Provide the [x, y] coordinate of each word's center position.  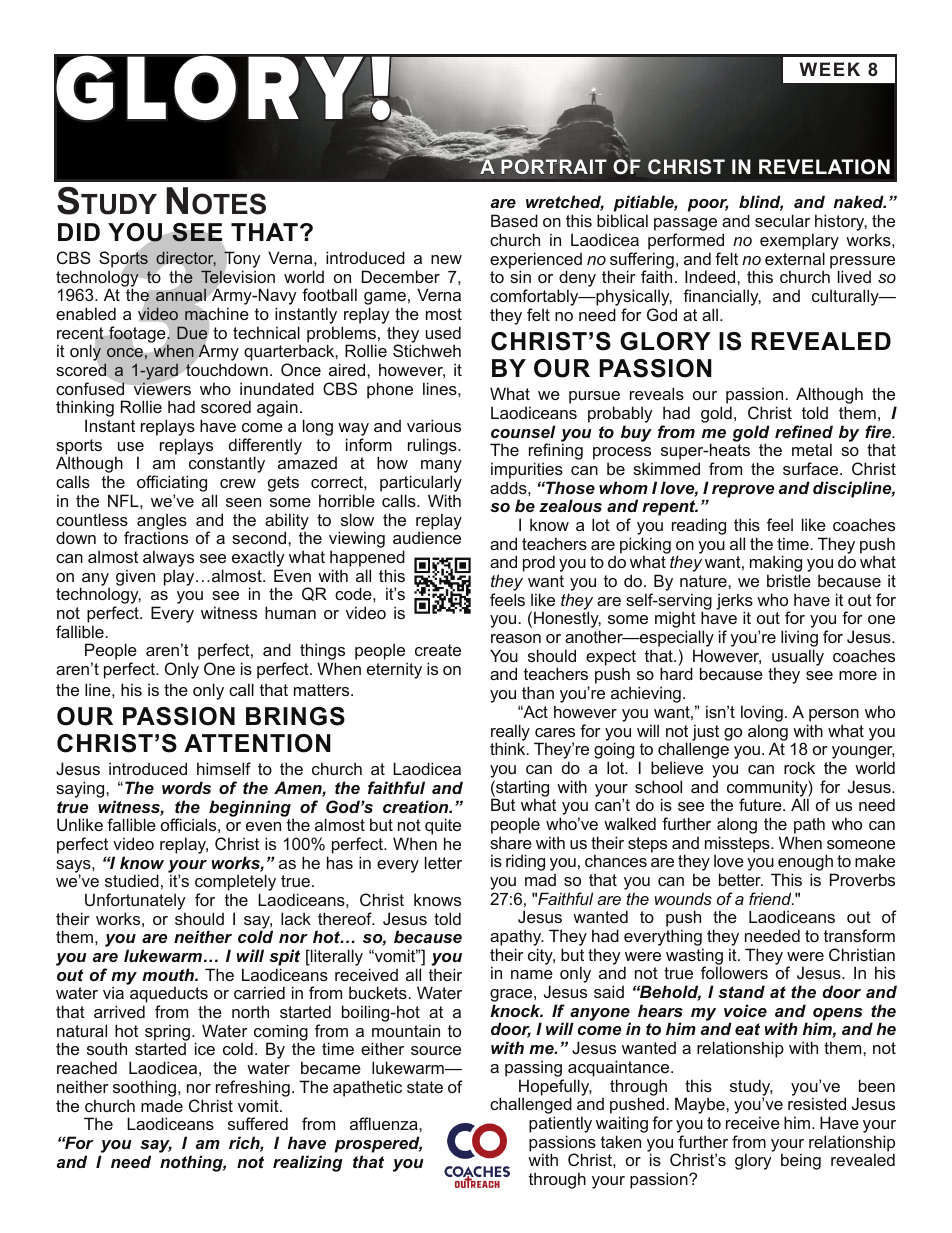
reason [516, 638]
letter [443, 862]
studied [132, 880]
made [162, 1105]
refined [804, 431]
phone [390, 390]
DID [79, 232]
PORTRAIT [553, 165]
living [799, 640]
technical [266, 332]
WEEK [829, 69]
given [135, 577]
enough [805, 864]
